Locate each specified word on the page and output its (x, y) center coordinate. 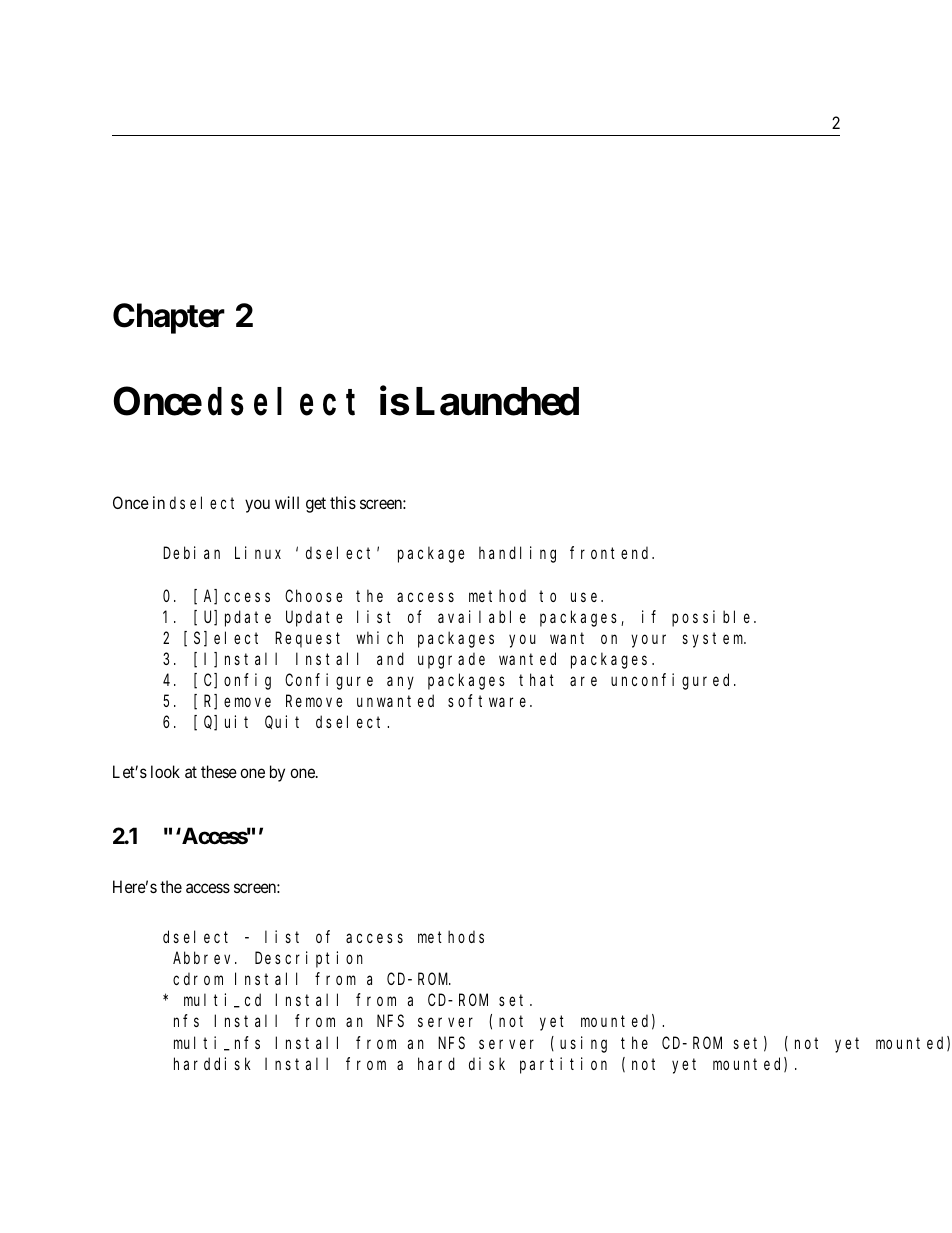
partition (563, 1065)
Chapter (169, 318)
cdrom (198, 979)
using (583, 1044)
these (219, 771)
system (714, 640)
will (287, 502)
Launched (497, 401)
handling (517, 554)
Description (309, 959)
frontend (612, 553)
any (400, 683)
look (165, 771)
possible (713, 618)
